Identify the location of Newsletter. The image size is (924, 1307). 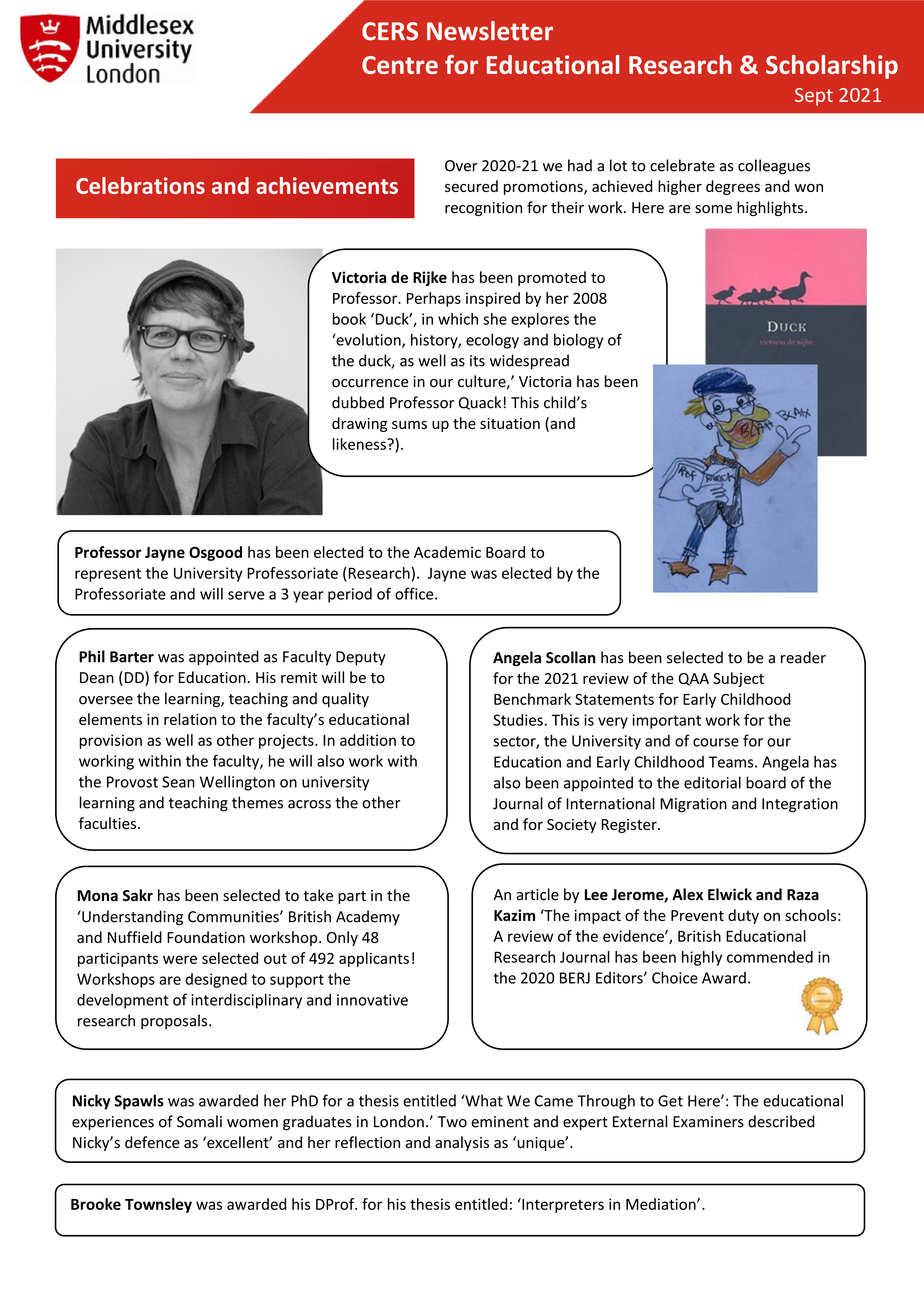
(490, 31).
